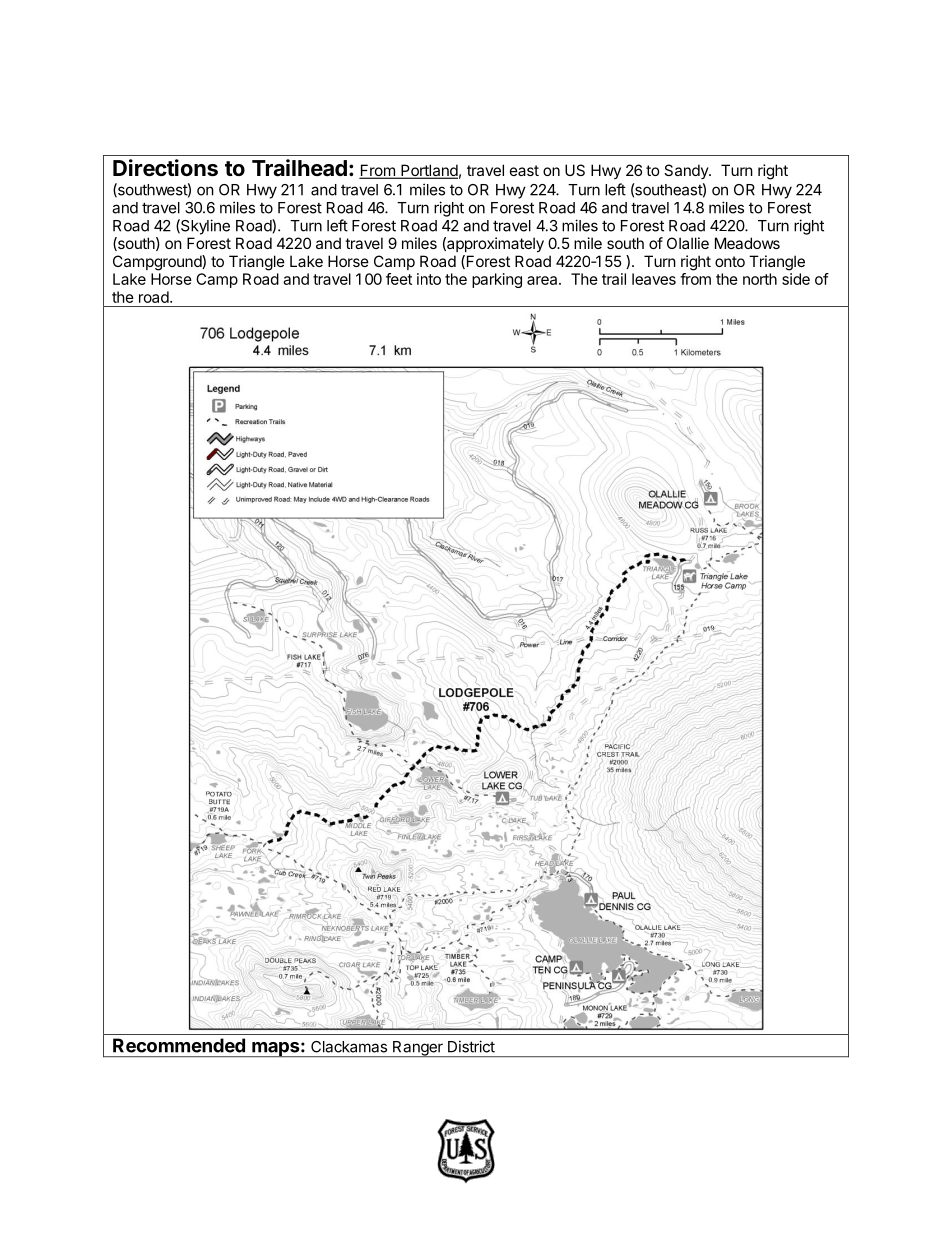 The image size is (952, 1233). I want to click on north, so click(760, 279).
